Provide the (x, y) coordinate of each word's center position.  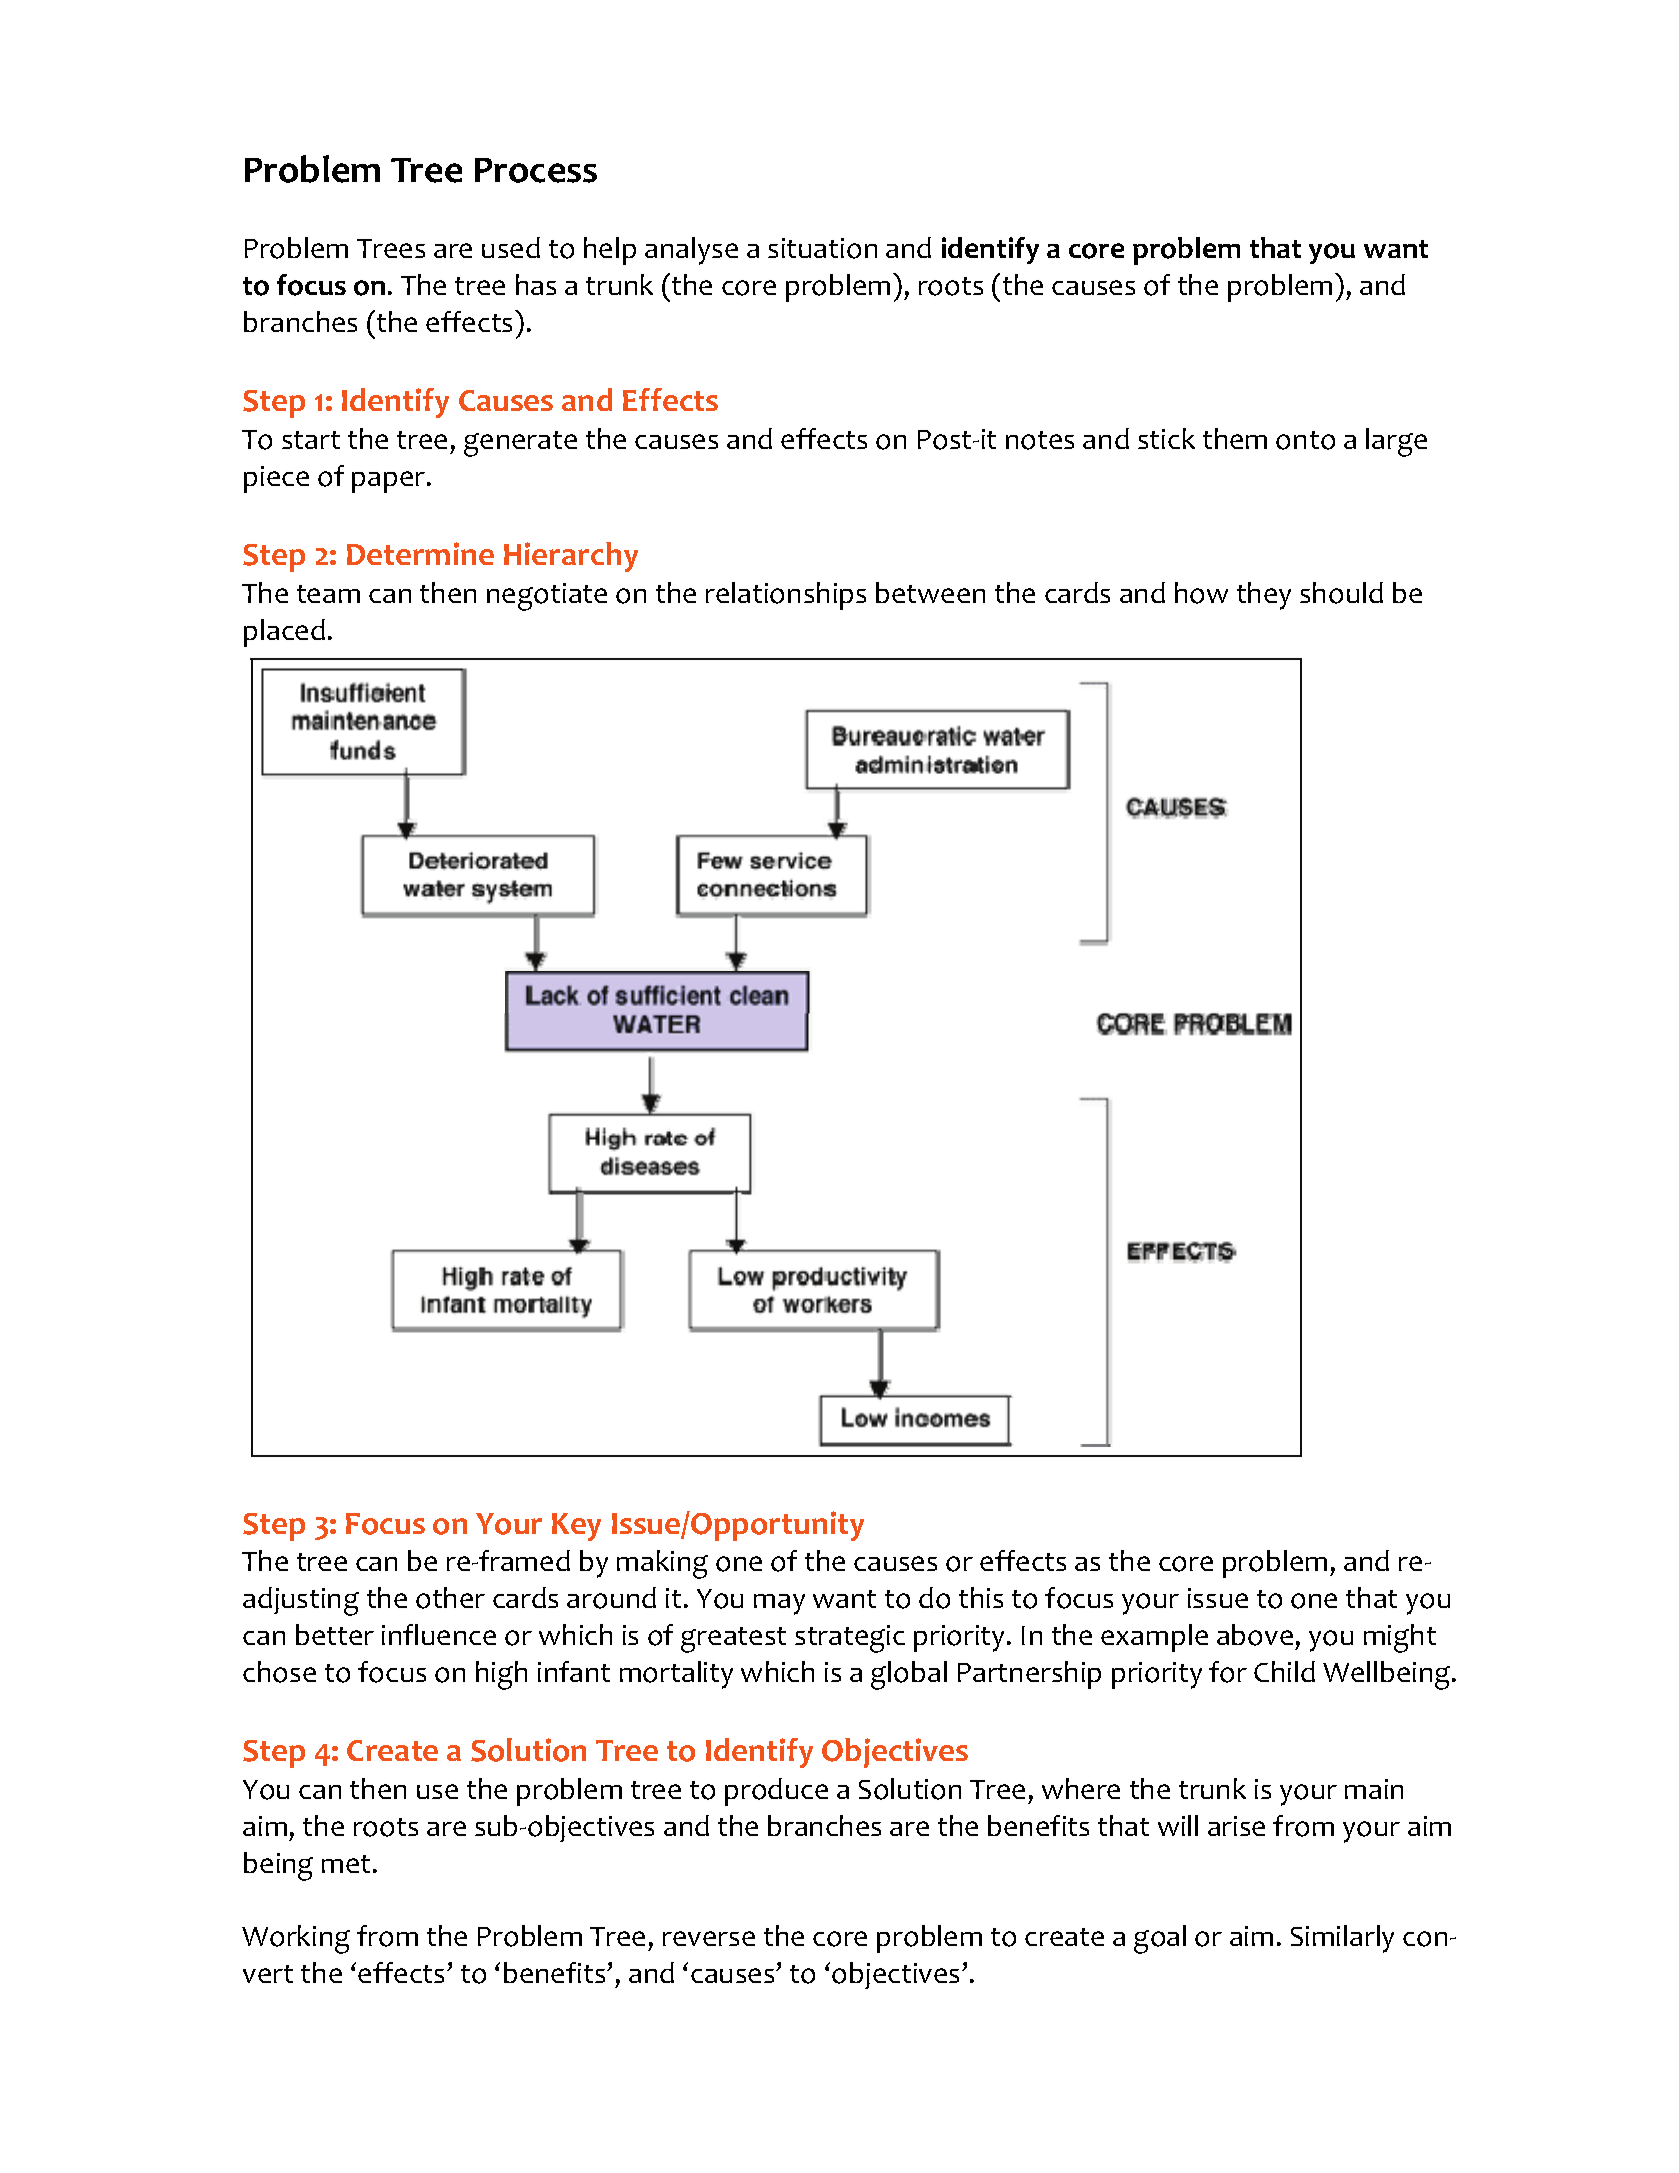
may (779, 1604)
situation (822, 248)
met (346, 1864)
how (1201, 593)
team (328, 594)
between (930, 592)
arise (1236, 1826)
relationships (786, 596)
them (1235, 438)
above (1255, 1635)
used (511, 247)
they (1264, 596)
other (450, 1598)
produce (776, 1792)
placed (284, 633)
